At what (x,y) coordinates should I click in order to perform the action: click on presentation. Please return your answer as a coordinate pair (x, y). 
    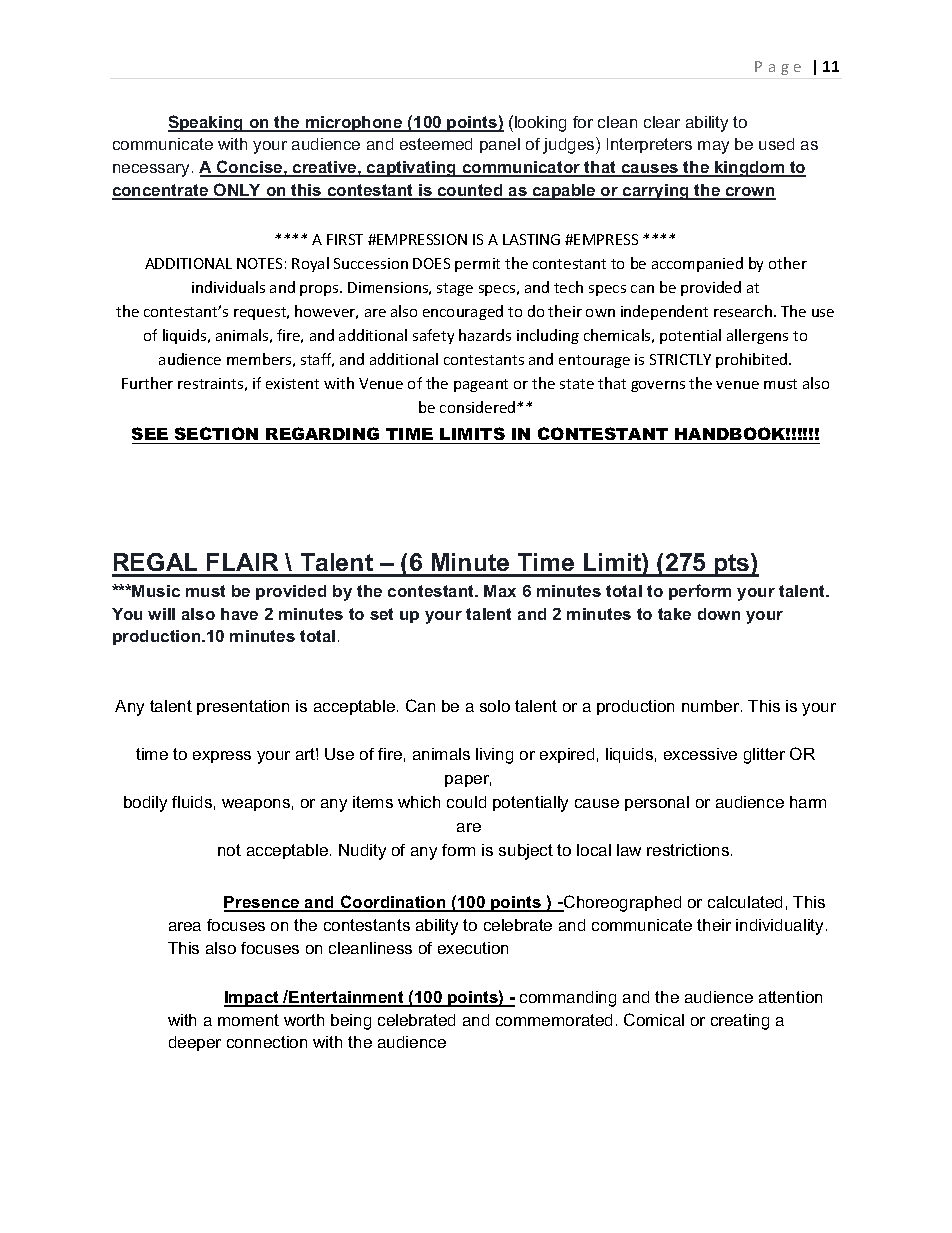
    Looking at the image, I should click on (243, 707).
